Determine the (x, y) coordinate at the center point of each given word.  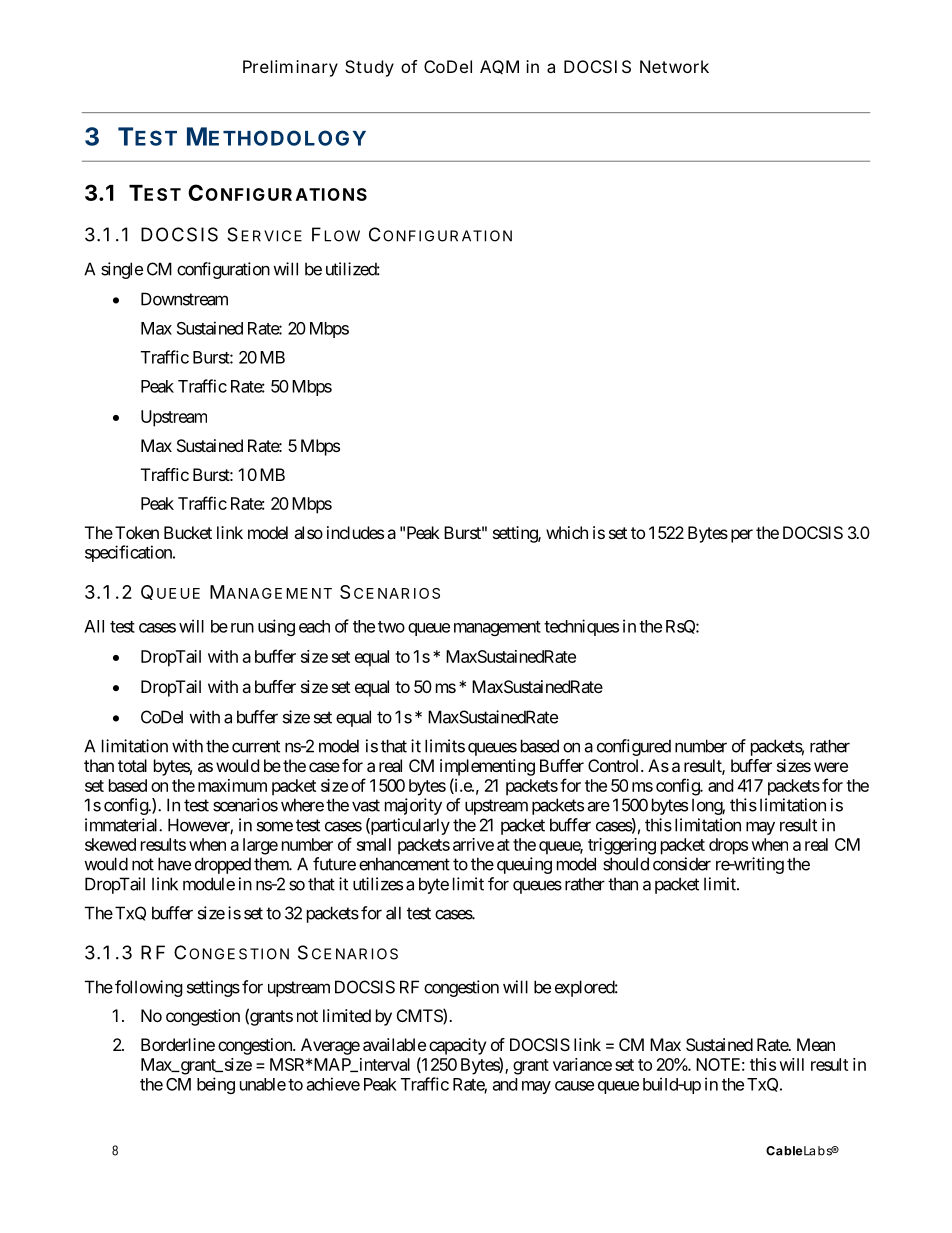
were (831, 767)
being (216, 1085)
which (567, 532)
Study (369, 68)
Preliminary (290, 68)
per (742, 536)
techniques (581, 627)
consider (682, 864)
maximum (232, 785)
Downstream (184, 299)
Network (674, 66)
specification (129, 553)
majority (413, 806)
